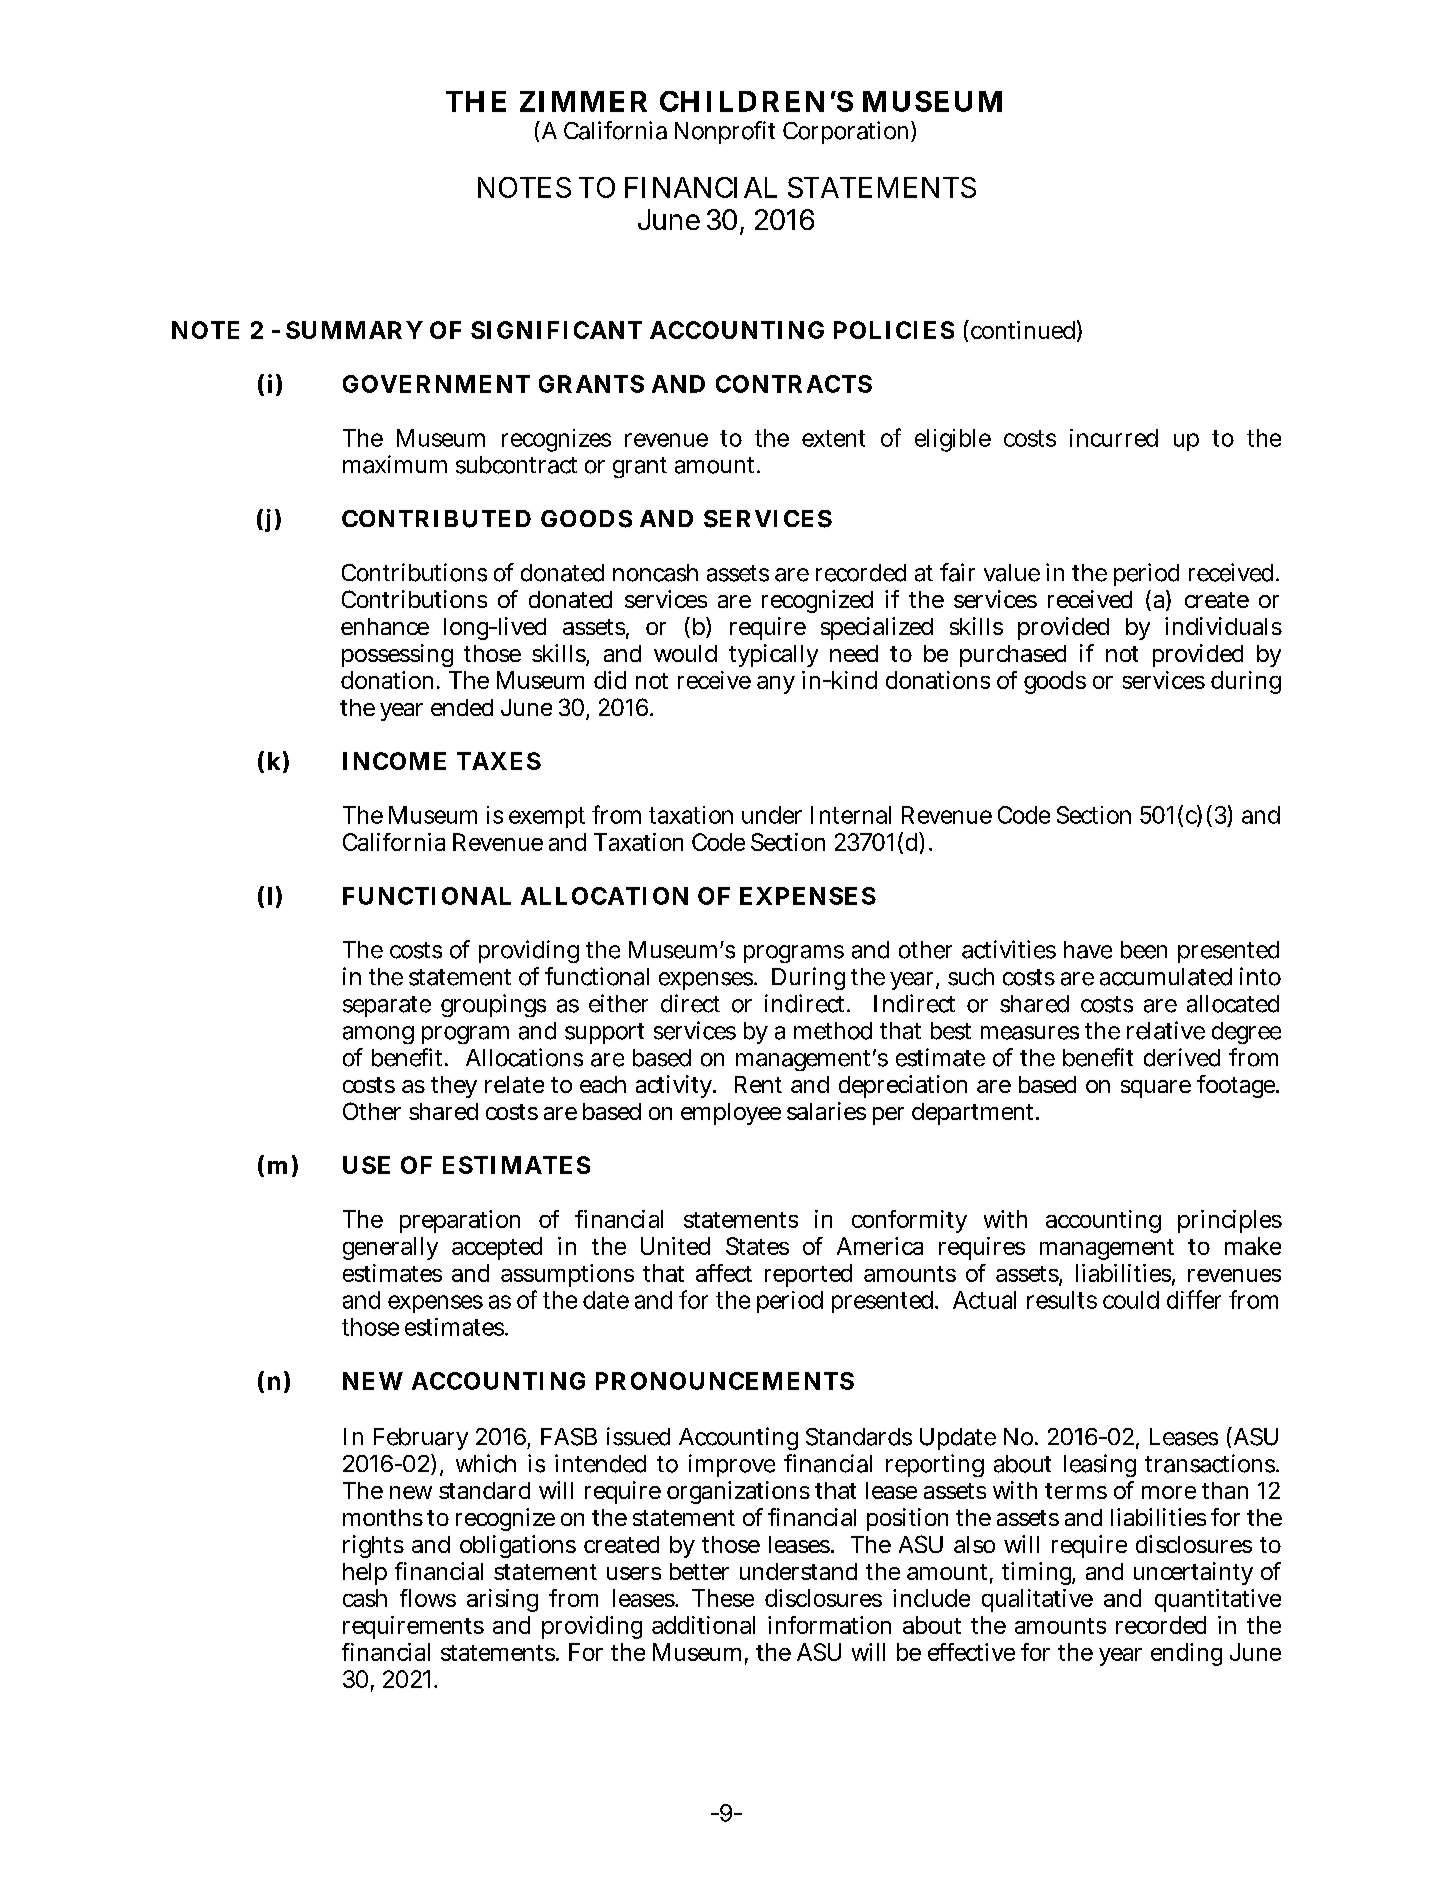 The width and height of the screenshot is (1451, 1878). I want to click on possessing, so click(397, 655).
